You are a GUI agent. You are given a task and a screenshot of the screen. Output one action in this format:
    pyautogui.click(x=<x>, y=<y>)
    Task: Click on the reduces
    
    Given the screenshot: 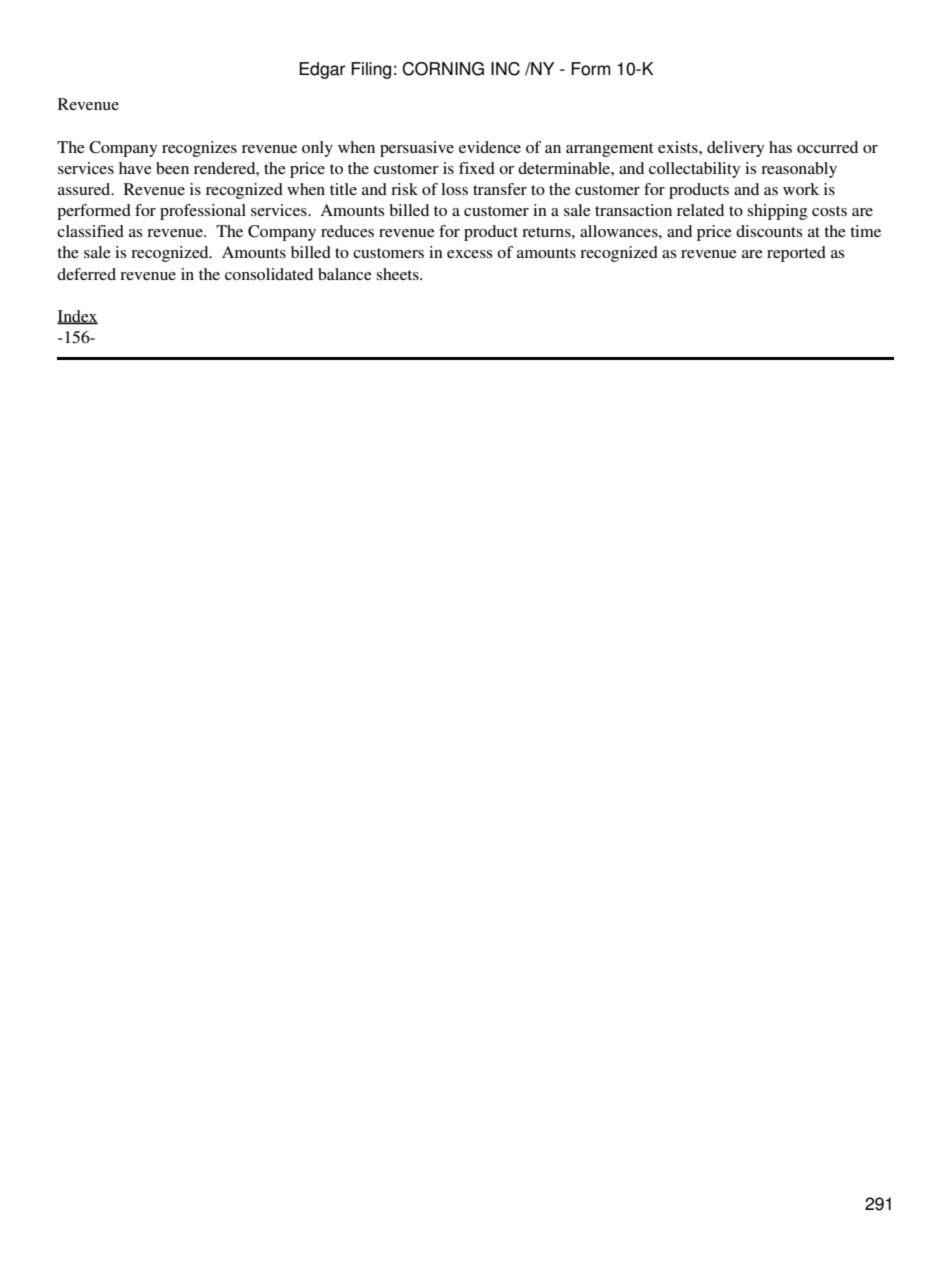 What is the action you would take?
    pyautogui.click(x=347, y=231)
